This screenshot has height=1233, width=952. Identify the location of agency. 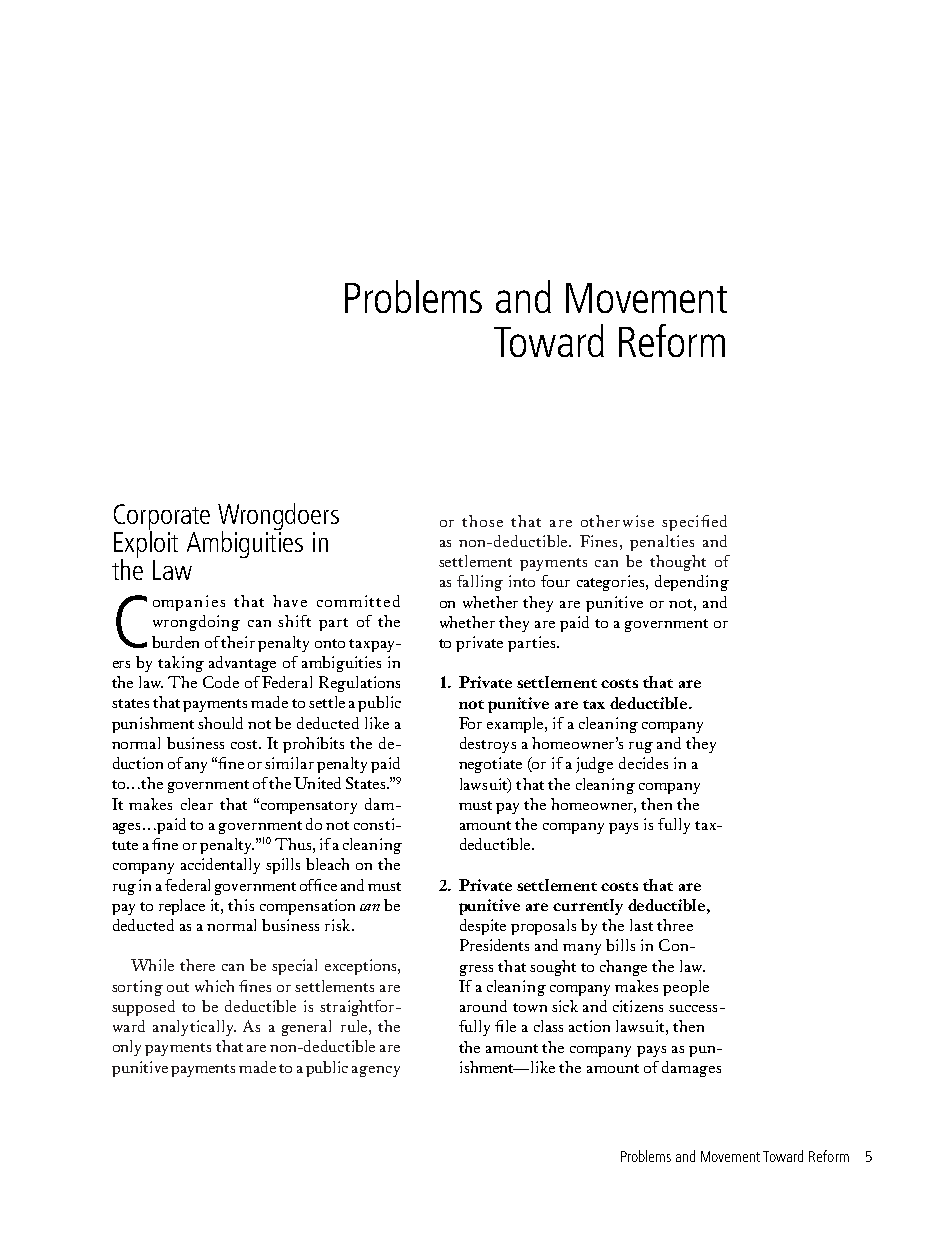
(376, 1071).
